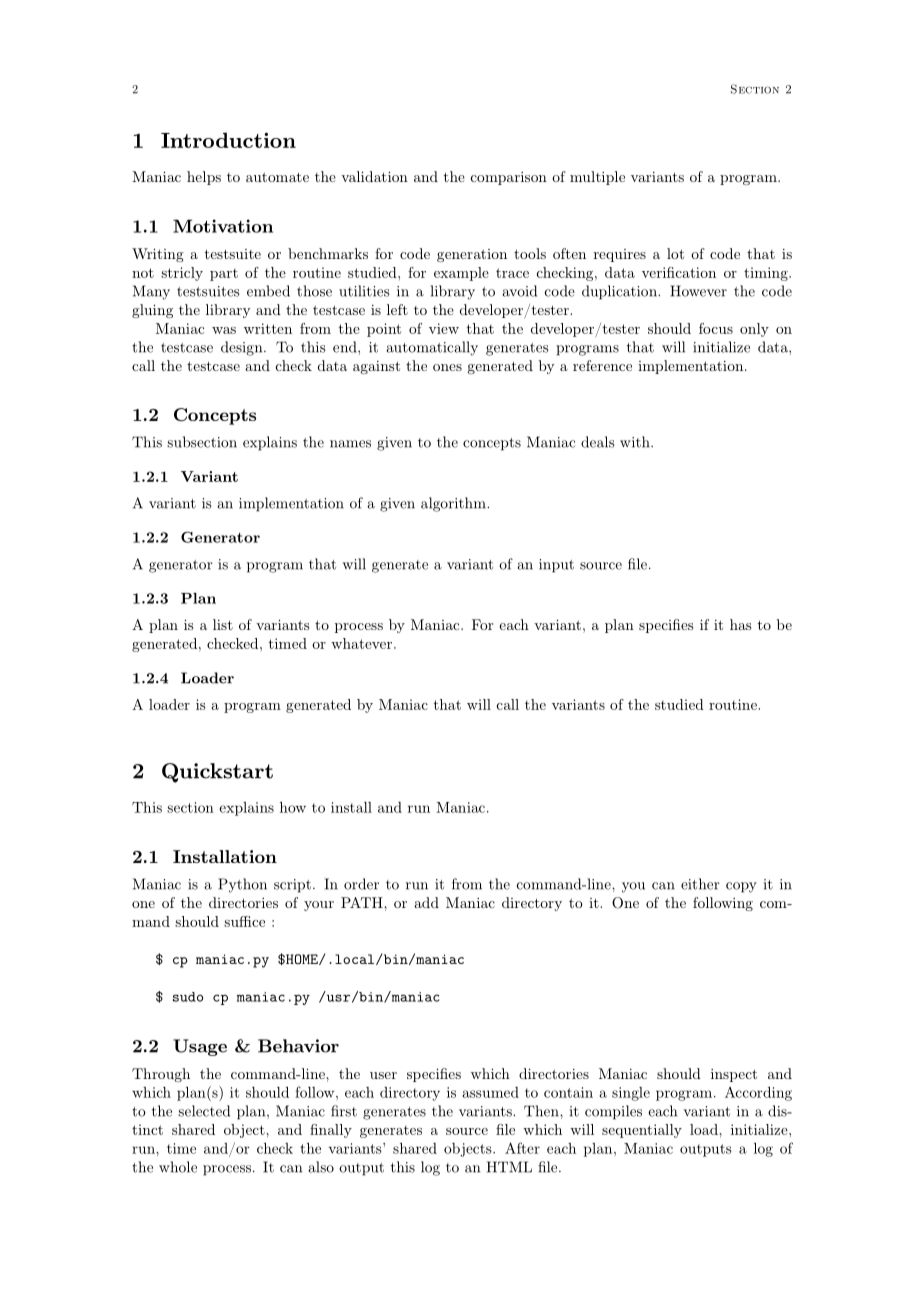 The image size is (924, 1308). What do you see at coordinates (491, 1092) in the image?
I see `assumed` at bounding box center [491, 1092].
